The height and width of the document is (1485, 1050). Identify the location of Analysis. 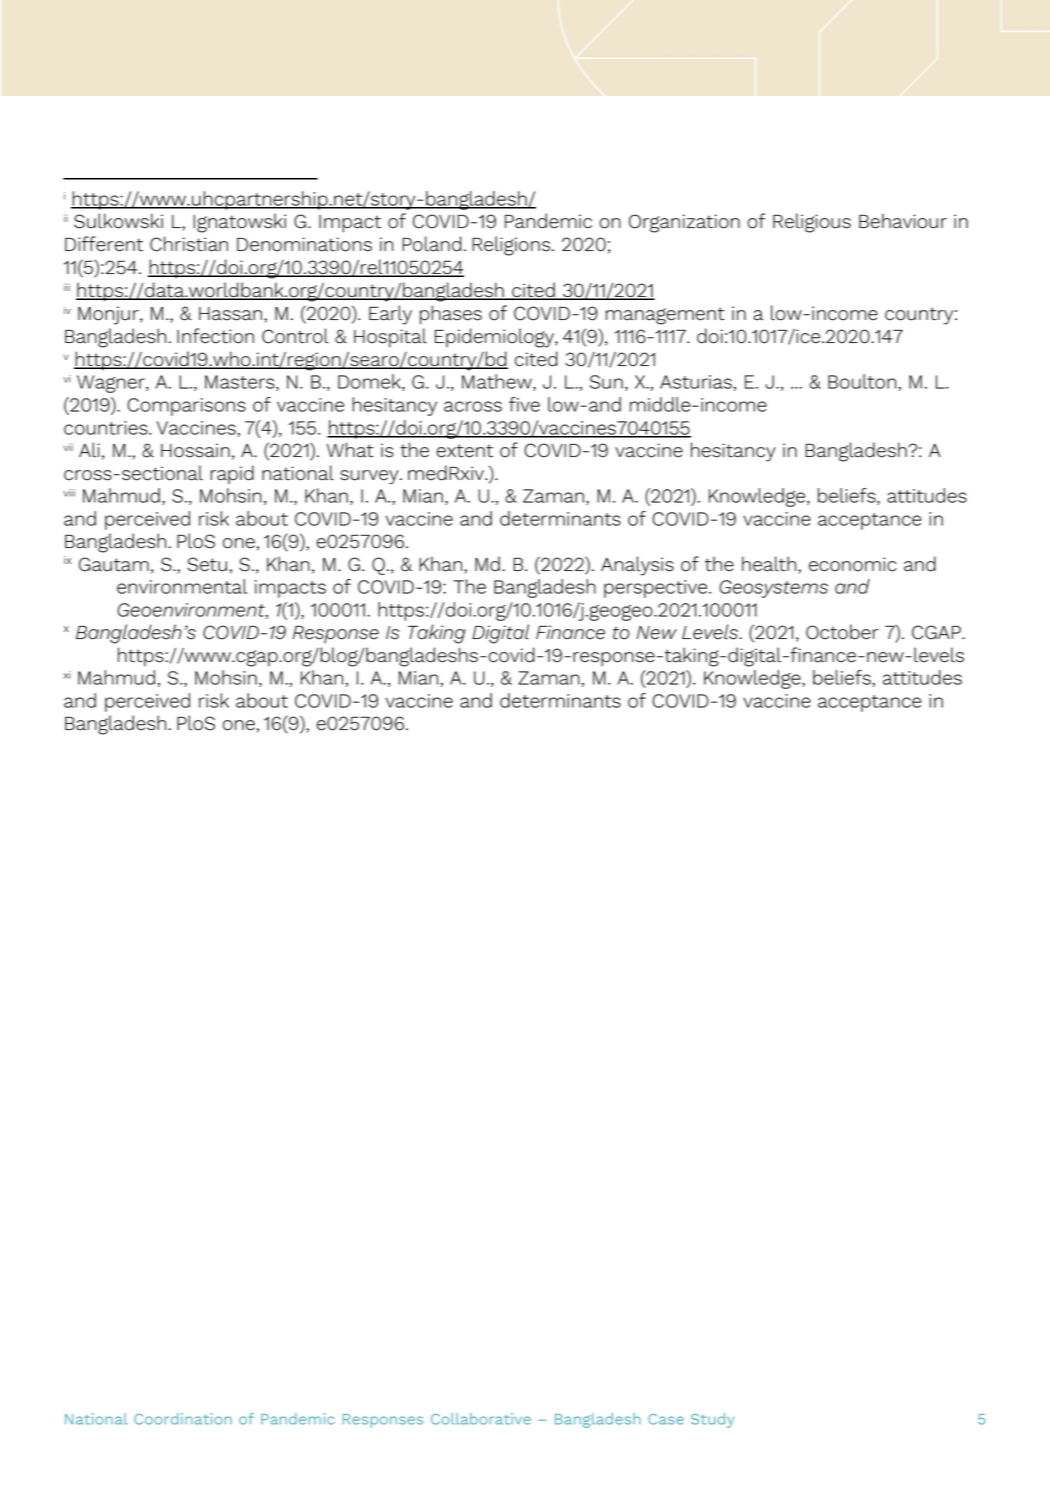
(637, 566).
